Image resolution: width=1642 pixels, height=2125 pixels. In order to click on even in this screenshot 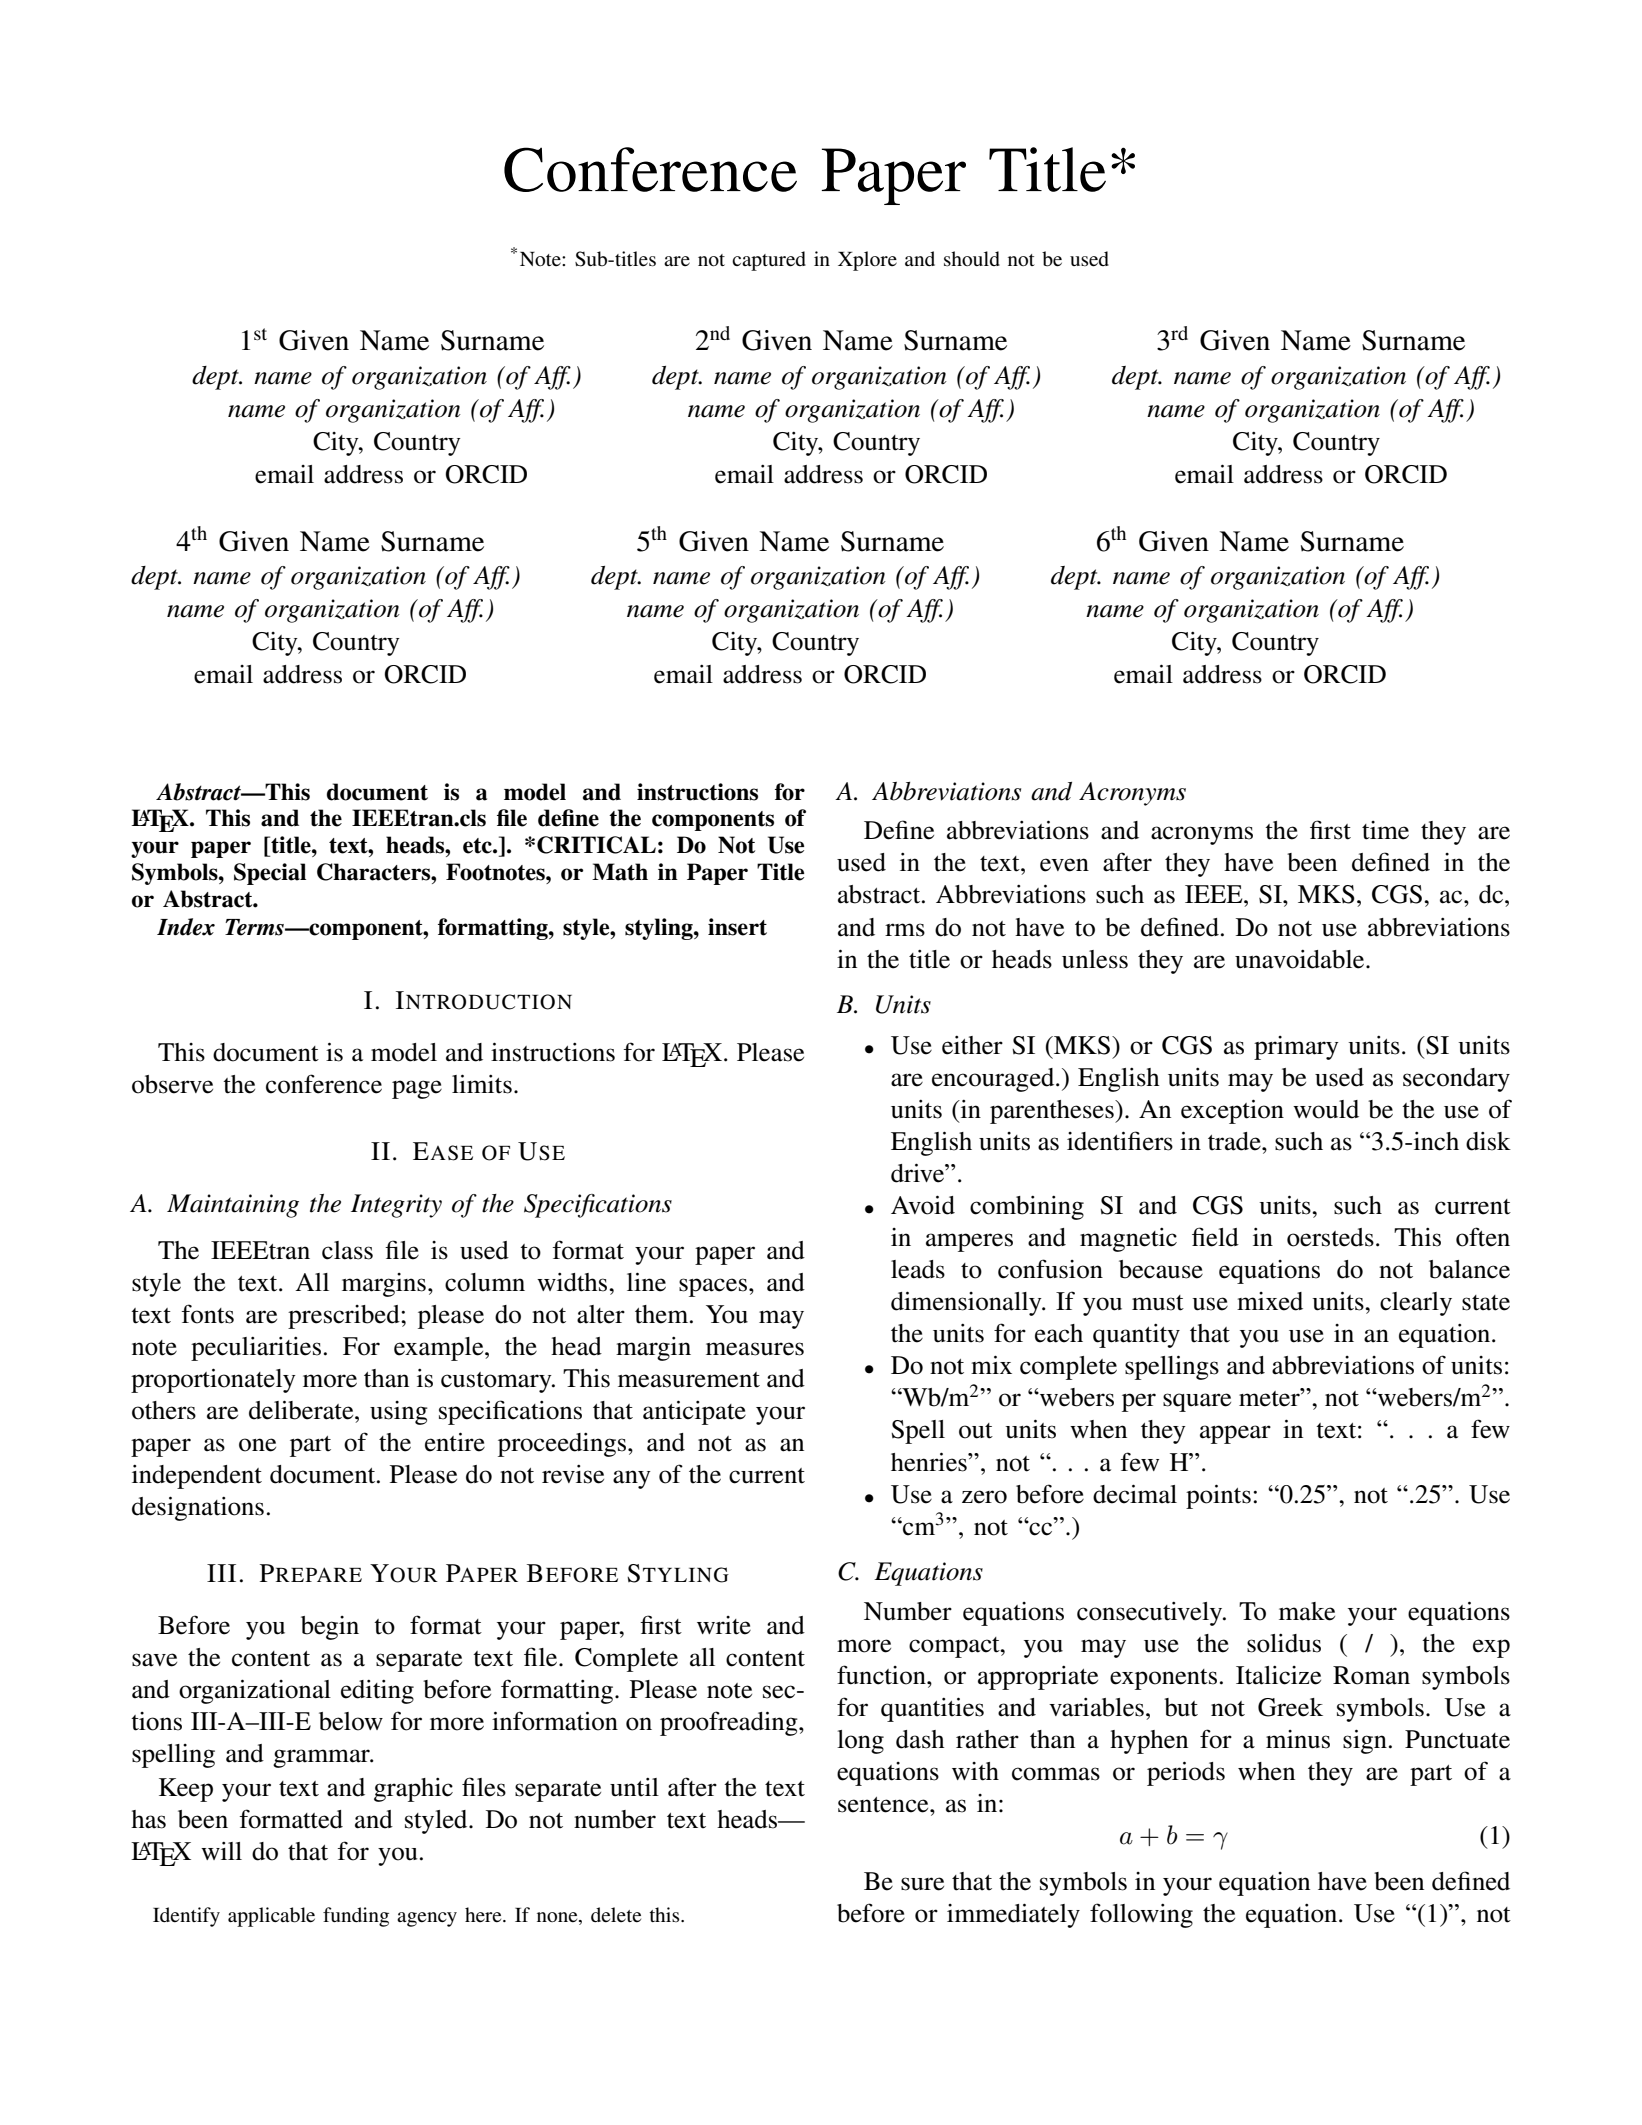, I will do `click(1064, 865)`.
